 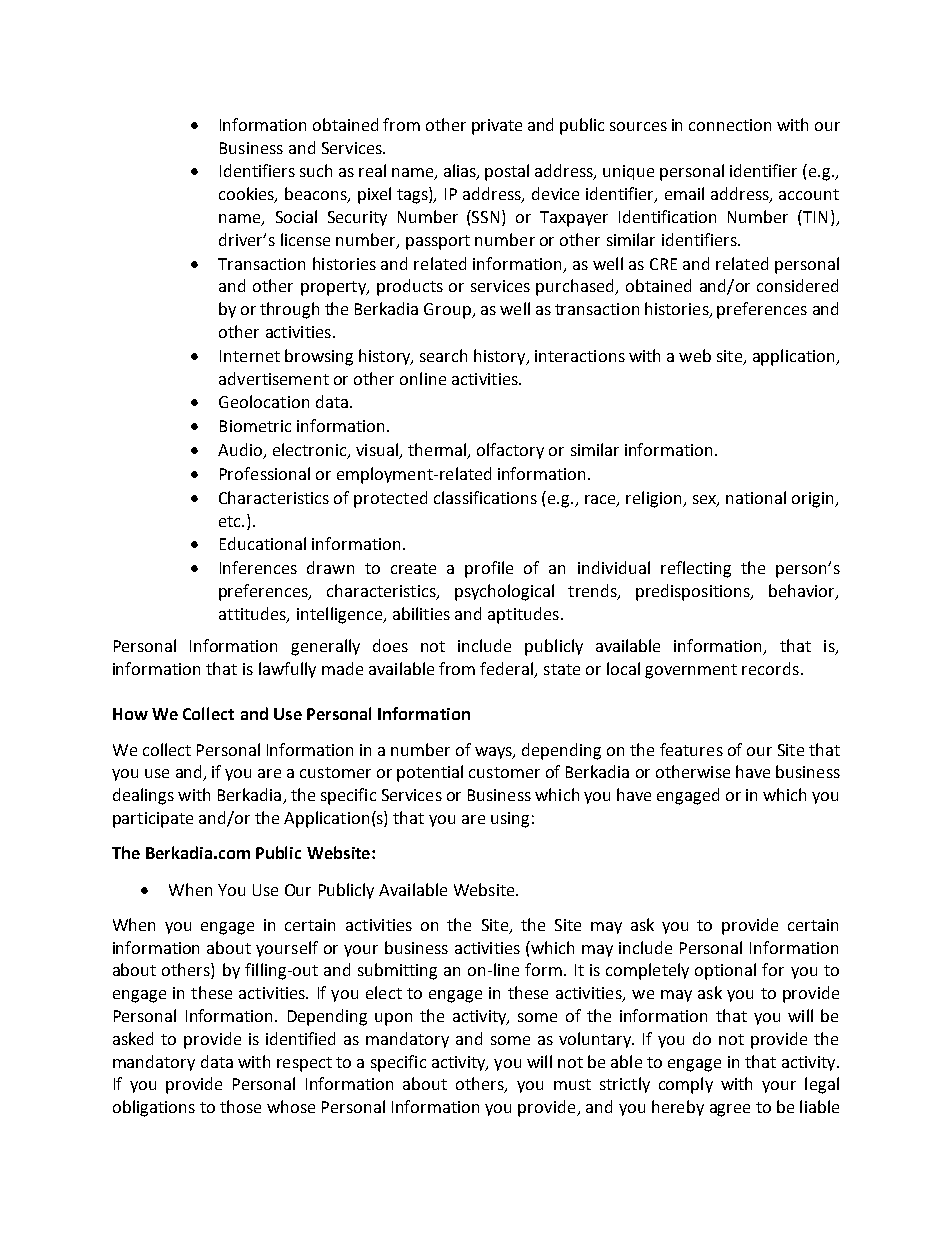 I want to click on national, so click(x=756, y=497).
